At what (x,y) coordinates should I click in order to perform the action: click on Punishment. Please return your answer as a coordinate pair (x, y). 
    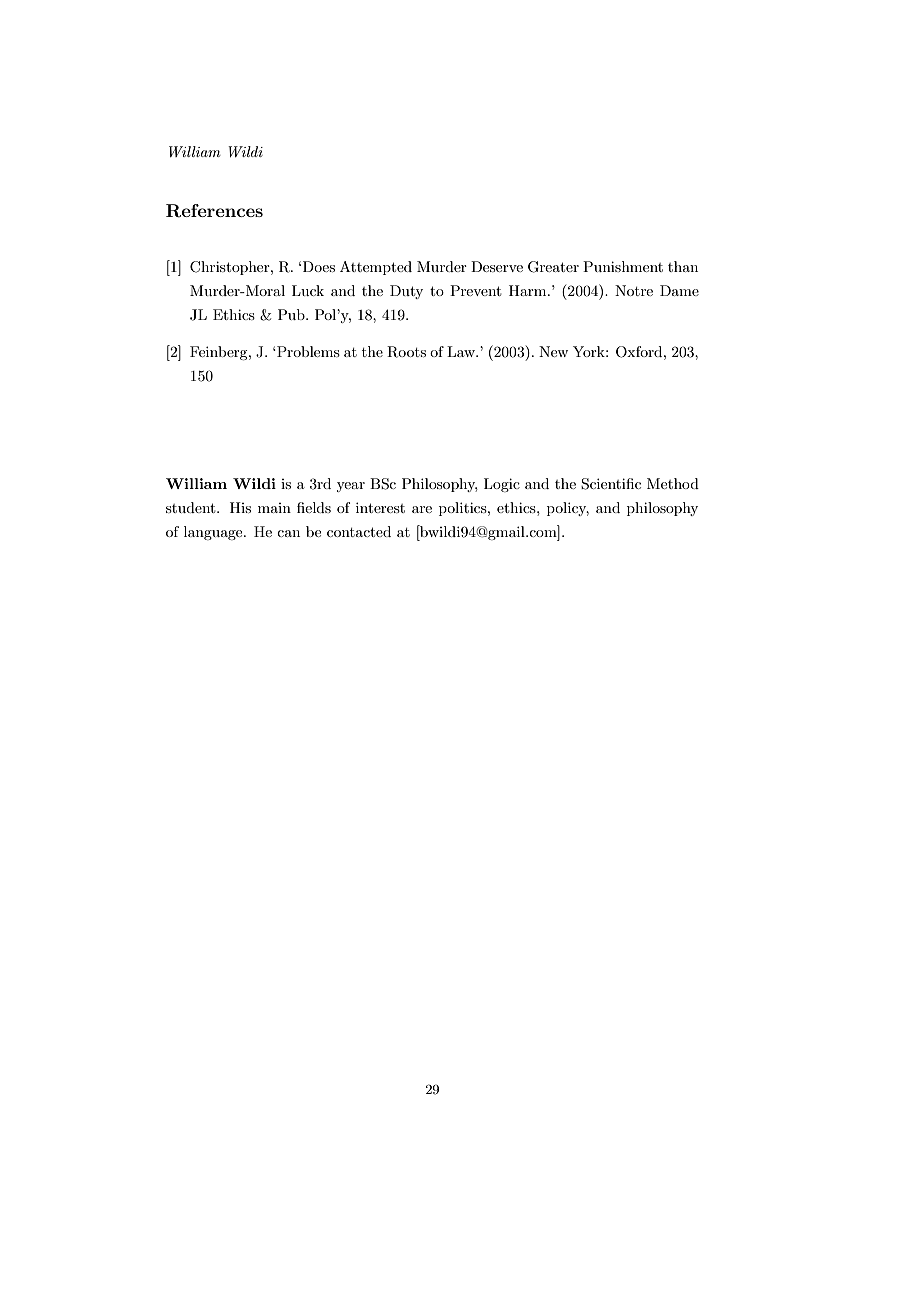
    Looking at the image, I should click on (623, 266).
